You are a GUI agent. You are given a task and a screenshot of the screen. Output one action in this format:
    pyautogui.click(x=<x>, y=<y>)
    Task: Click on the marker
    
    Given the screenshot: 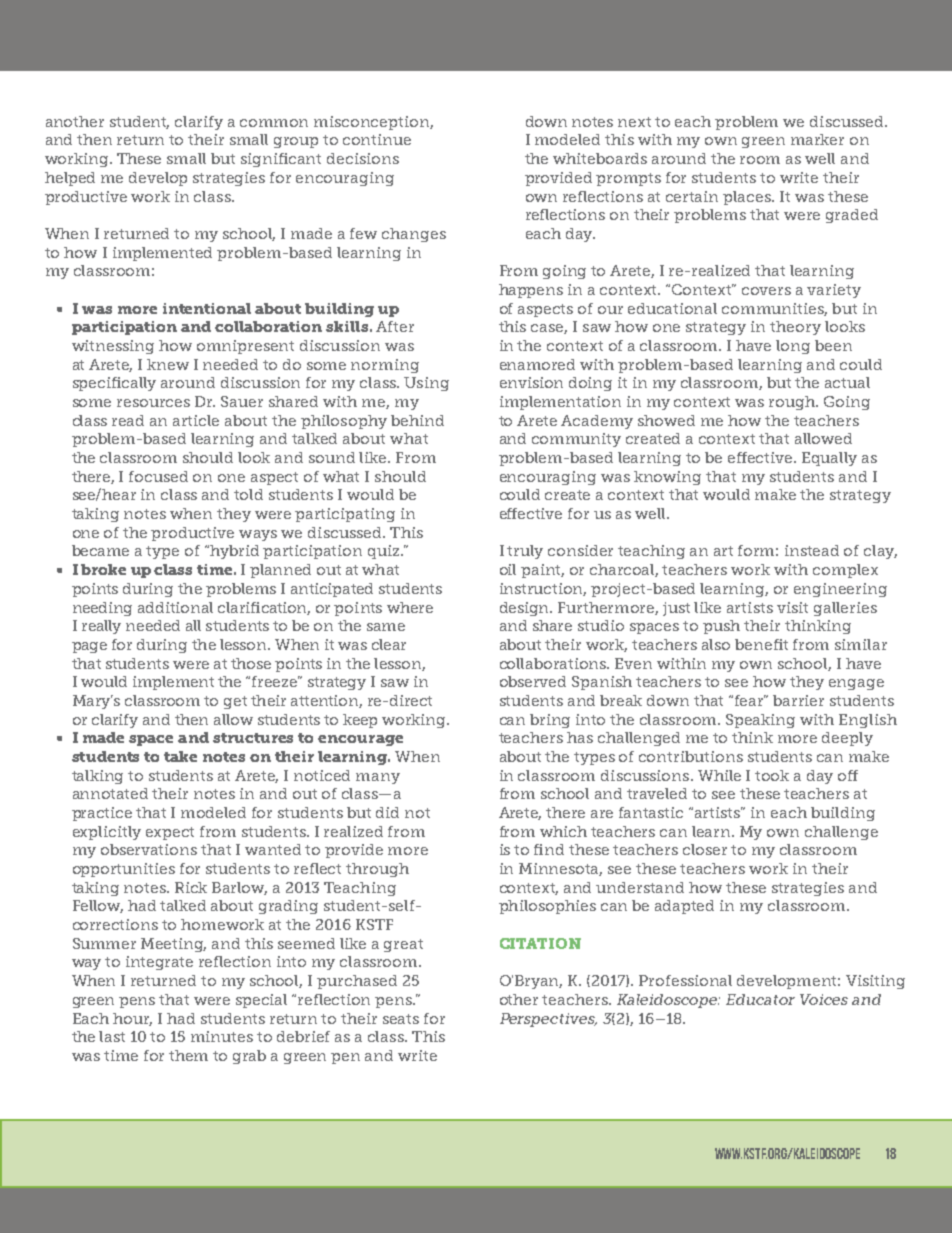 What is the action you would take?
    pyautogui.click(x=817, y=139)
